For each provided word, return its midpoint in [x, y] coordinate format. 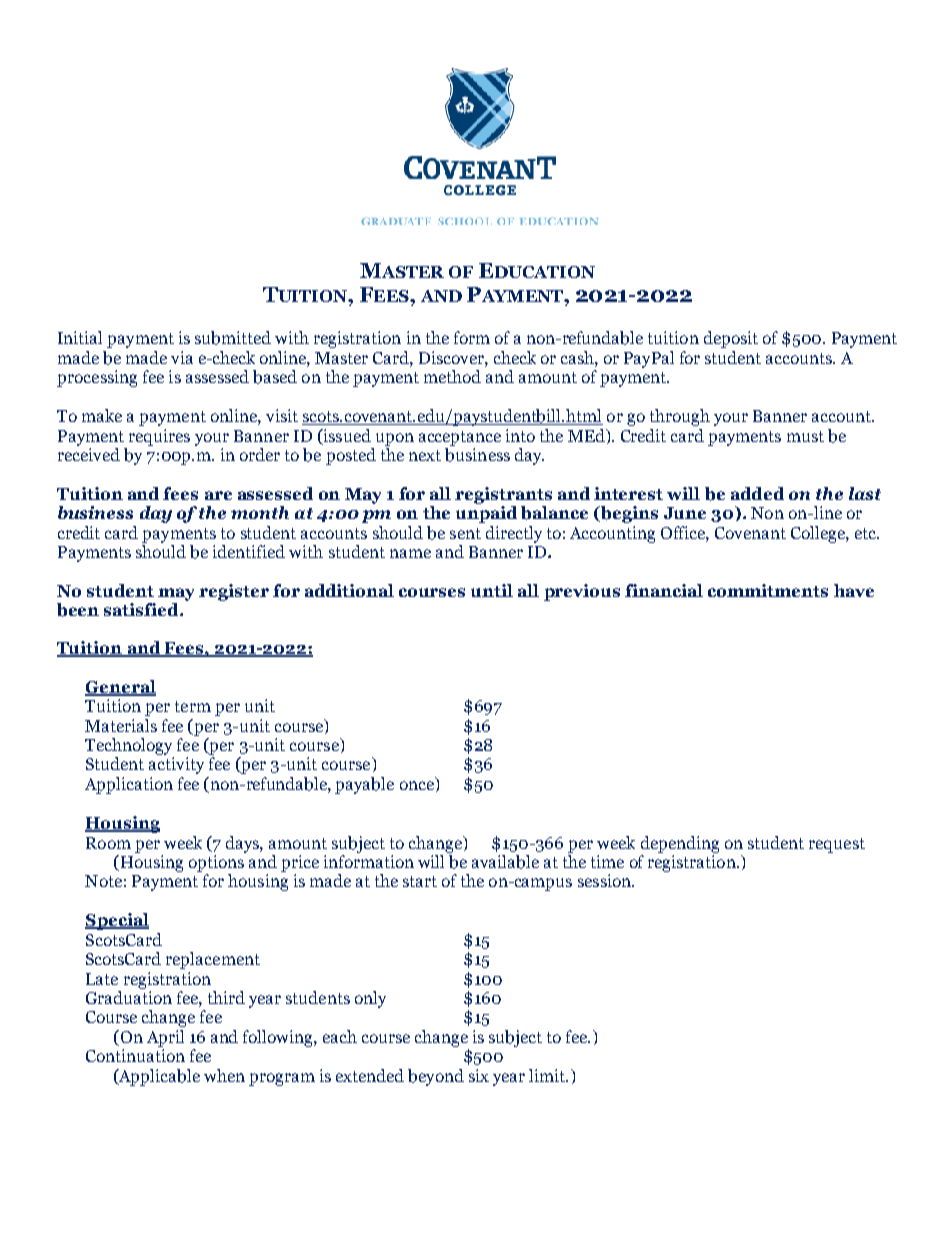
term [193, 706]
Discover [452, 357]
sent [465, 533]
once [417, 785]
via [182, 357]
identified [249, 551]
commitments [768, 590]
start [420, 881]
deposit [731, 339]
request [837, 845]
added [757, 493]
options [216, 863]
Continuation [135, 1055]
